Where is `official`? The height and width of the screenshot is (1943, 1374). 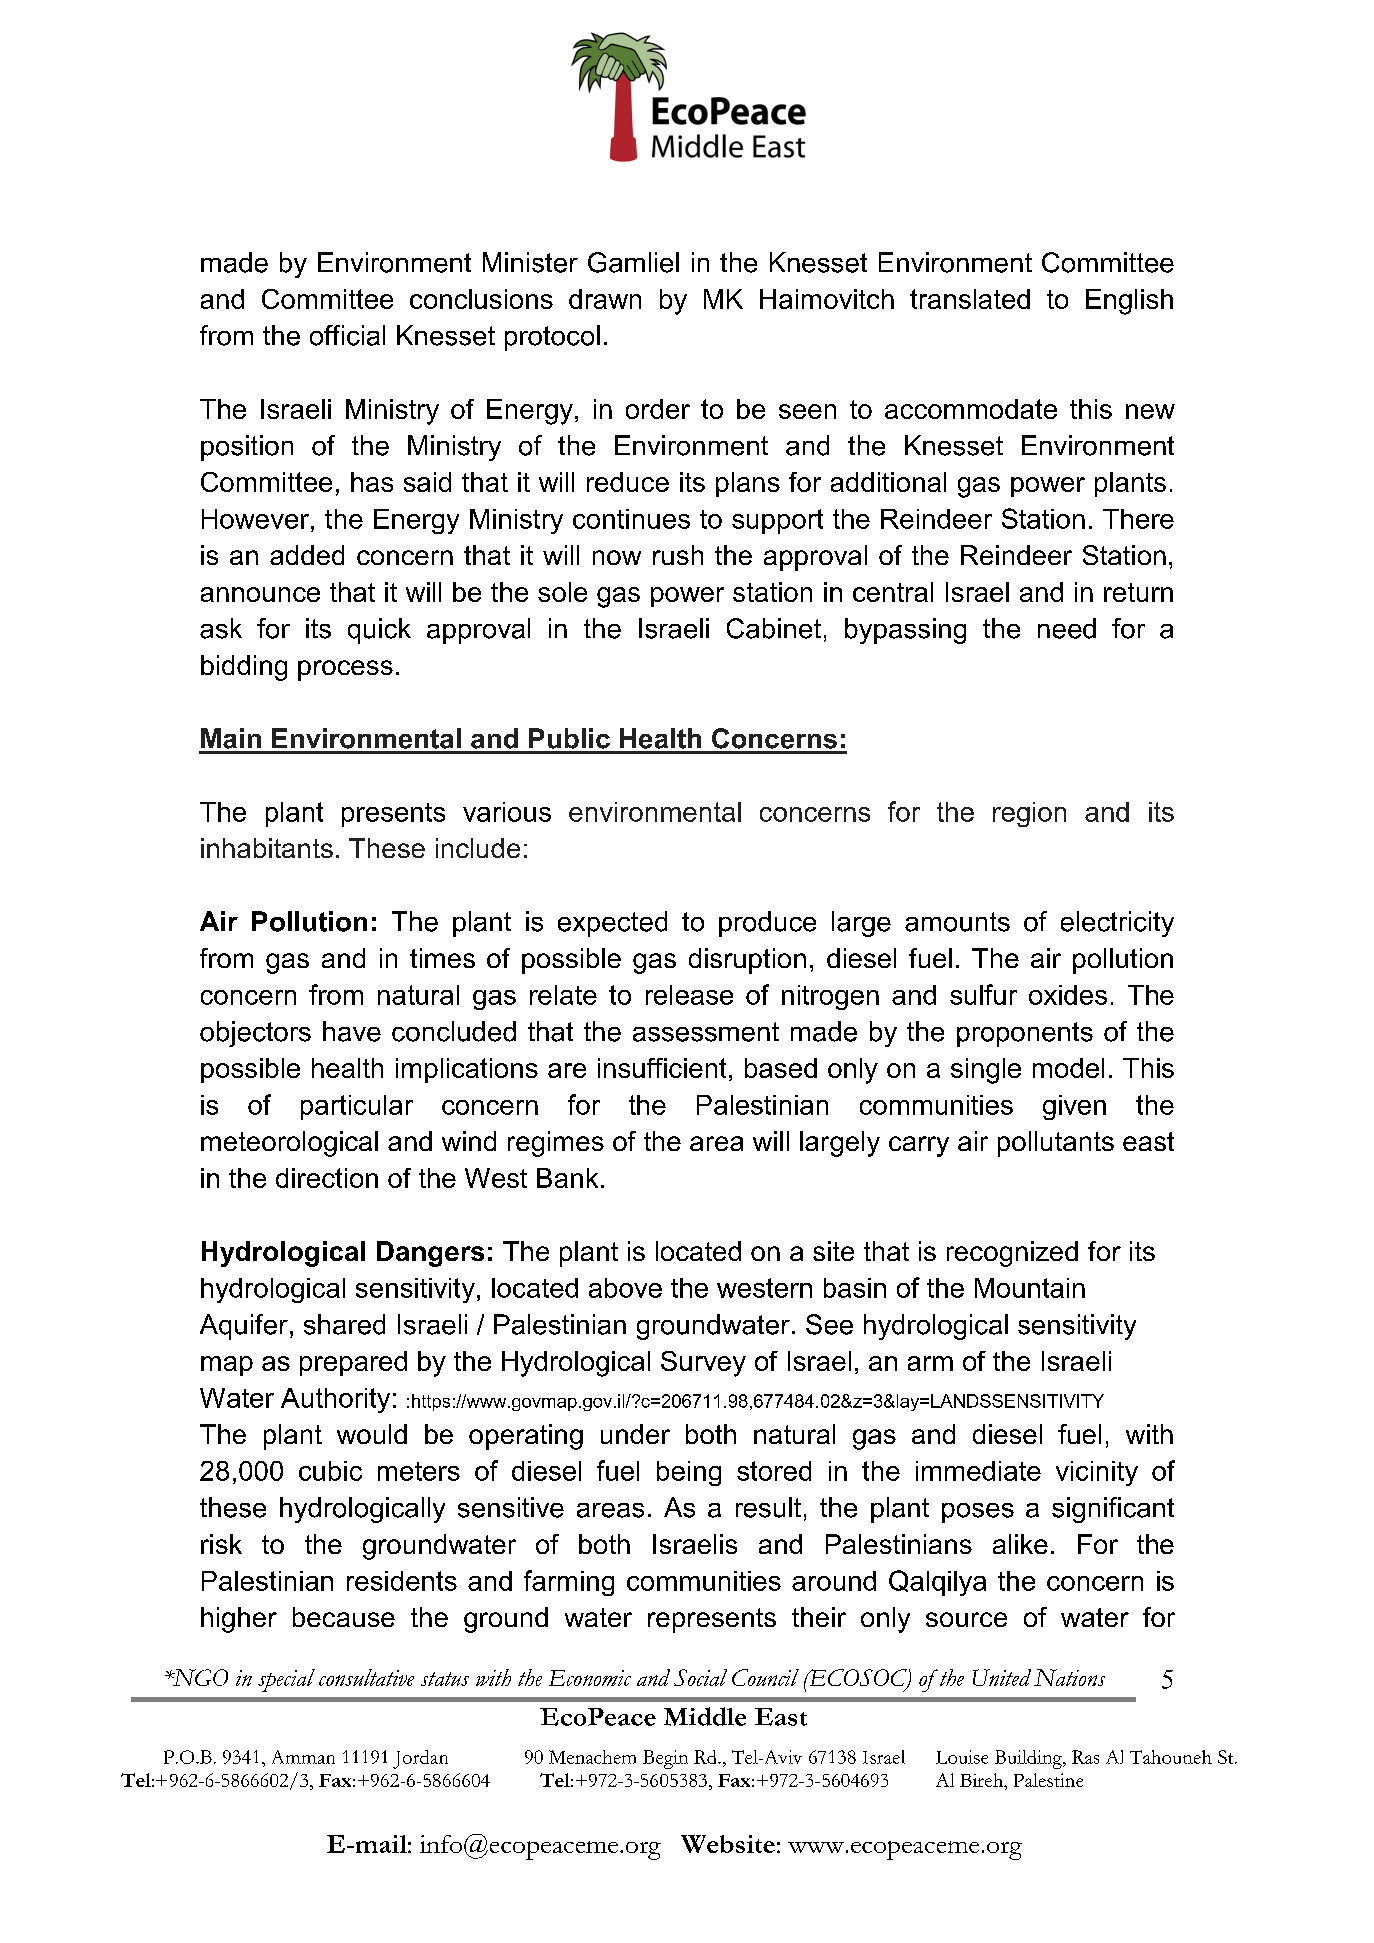
official is located at coordinates (347, 335).
